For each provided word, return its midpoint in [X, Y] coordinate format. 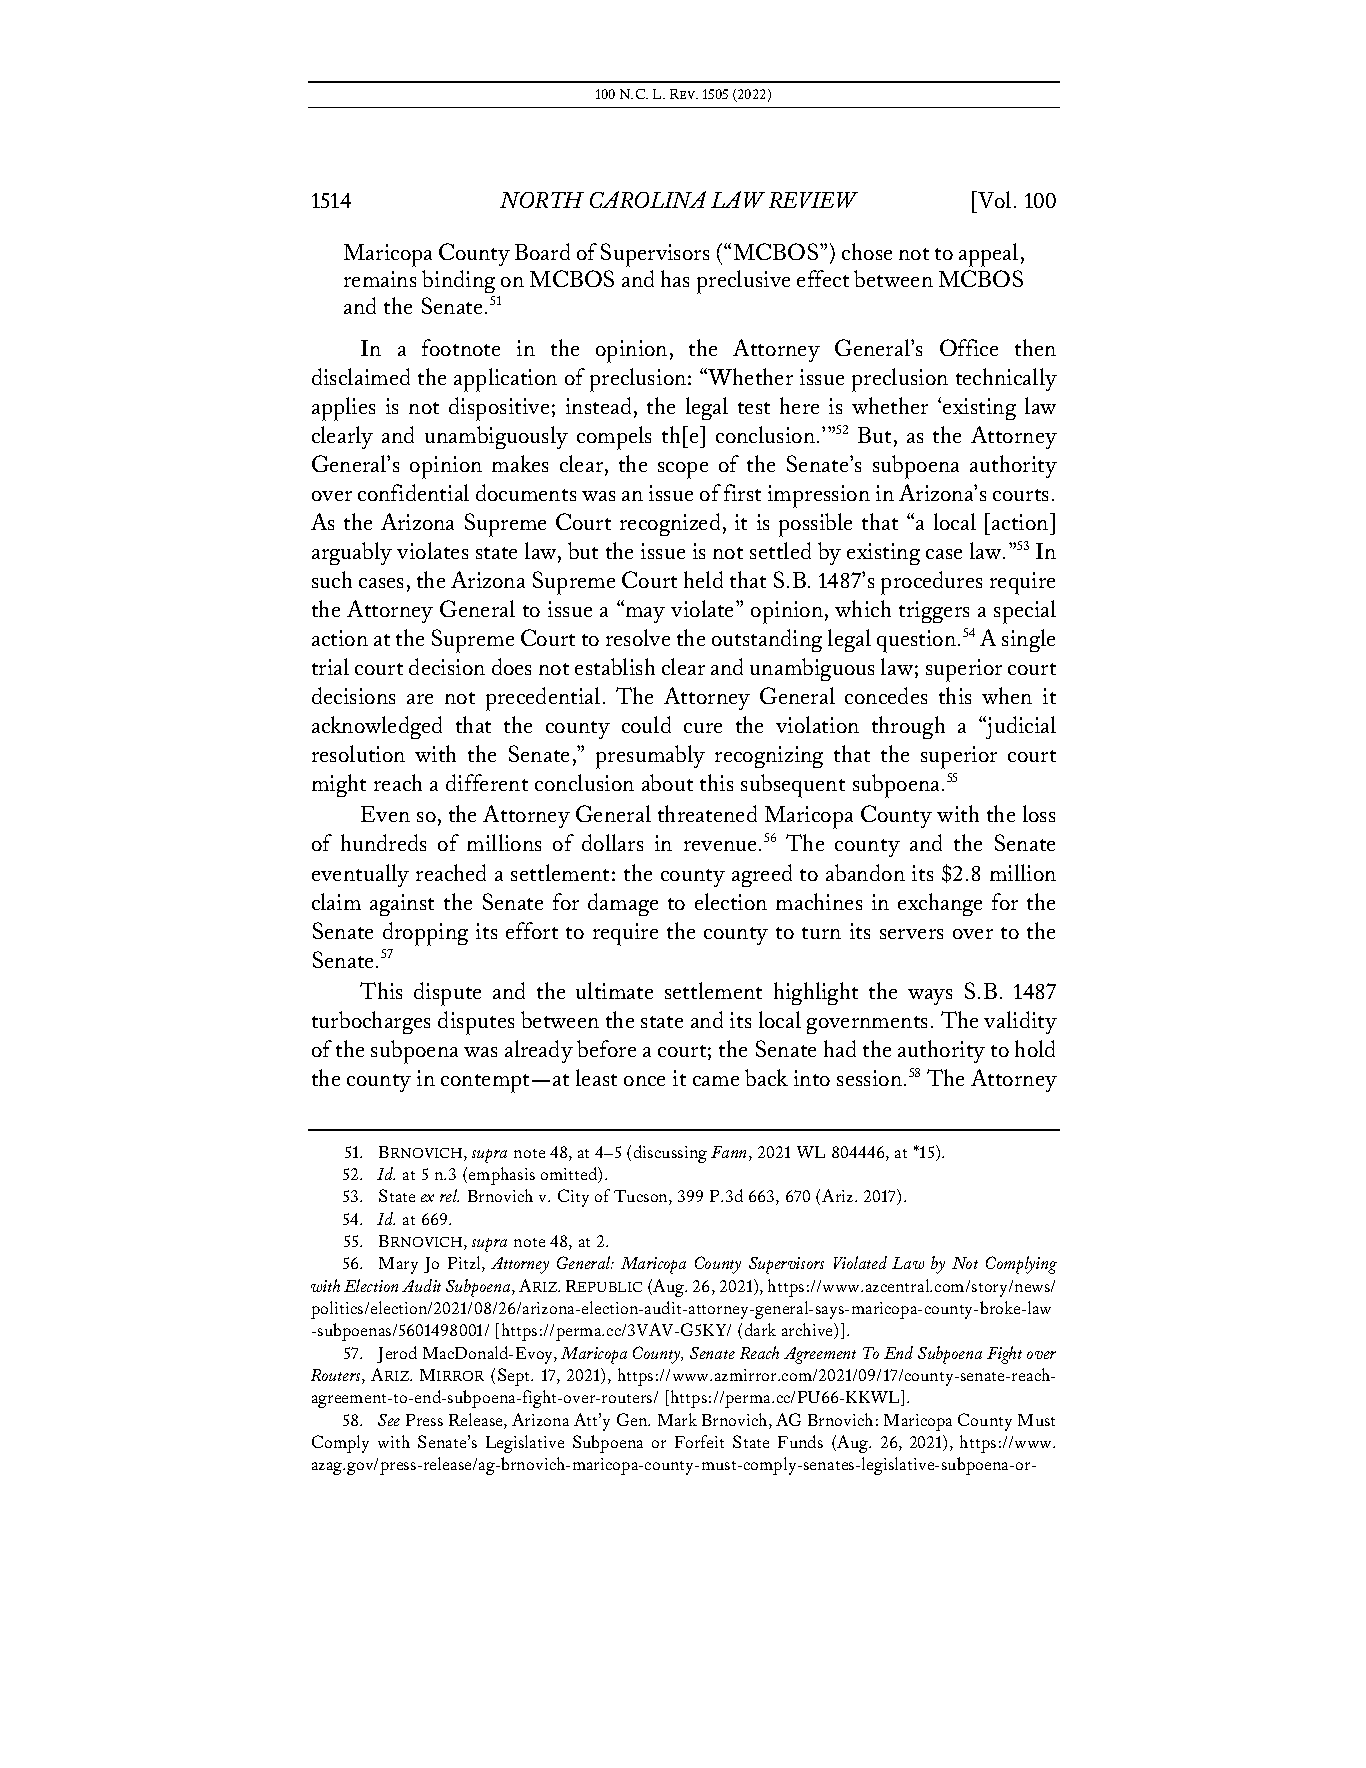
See [389, 1420]
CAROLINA [648, 199]
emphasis [502, 1176]
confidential [413, 492]
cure [703, 728]
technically [1006, 379]
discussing [670, 1154]
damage [623, 904]
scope [683, 470]
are [420, 699]
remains [380, 279]
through [908, 727]
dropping [425, 934]
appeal [988, 255]
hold [1035, 1048]
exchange [940, 904]
